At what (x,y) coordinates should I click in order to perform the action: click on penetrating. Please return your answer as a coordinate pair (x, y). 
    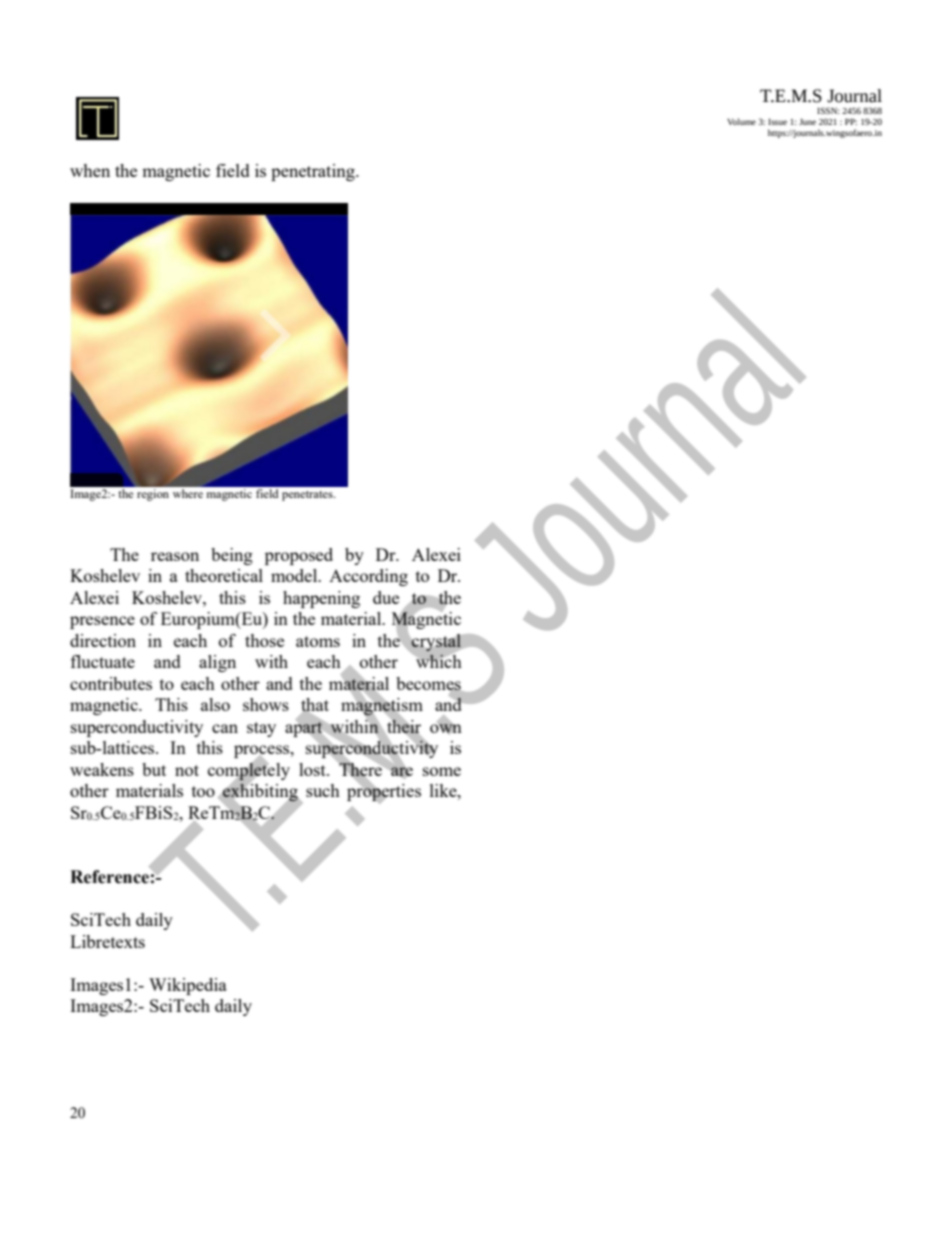
    Looking at the image, I should click on (314, 172).
